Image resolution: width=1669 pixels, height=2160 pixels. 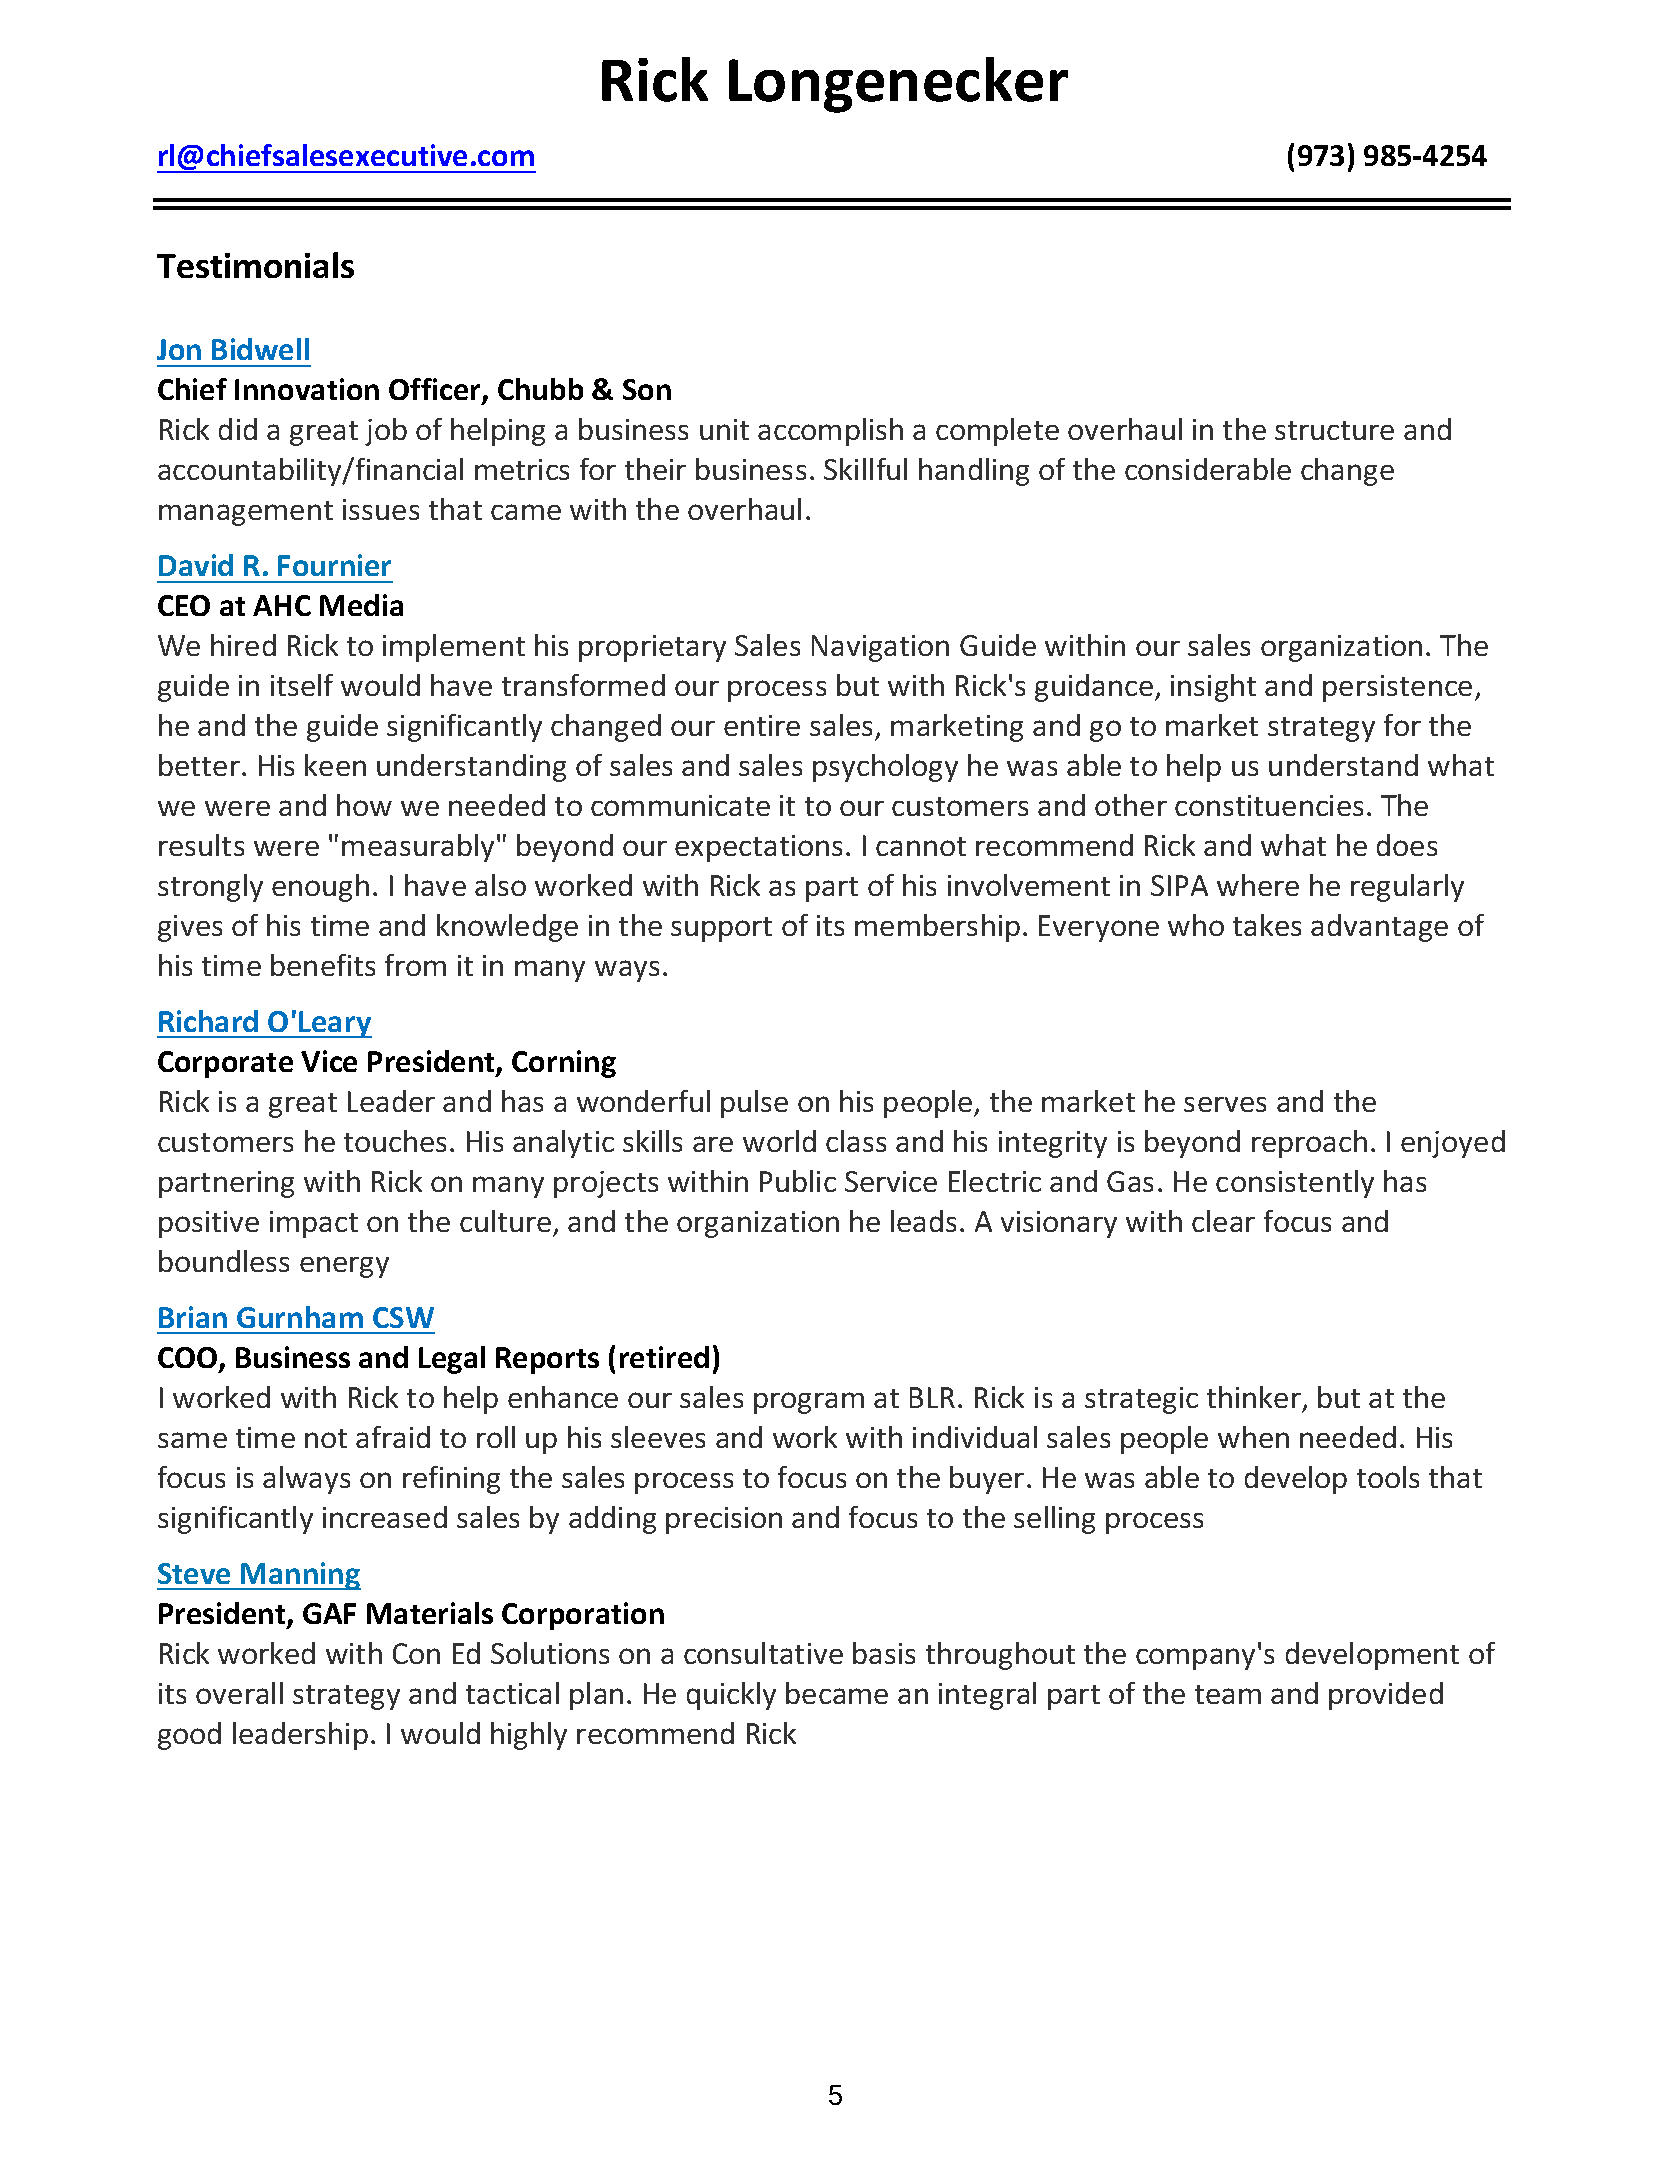 I want to click on support, so click(x=721, y=929).
